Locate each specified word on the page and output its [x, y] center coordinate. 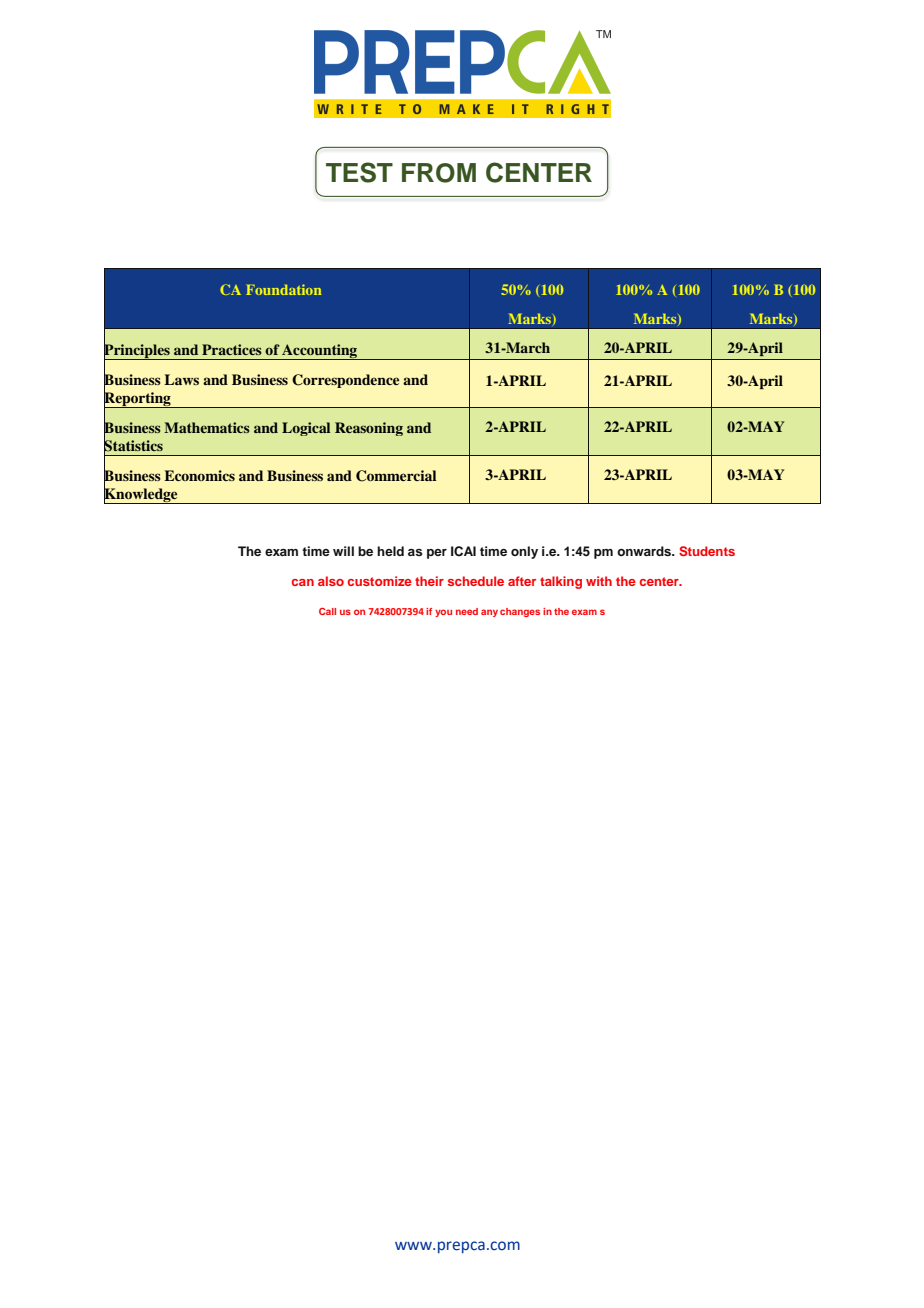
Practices [232, 349]
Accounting [319, 352]
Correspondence [345, 381]
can [303, 582]
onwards [645, 551]
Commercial [396, 476]
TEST [359, 172]
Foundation [283, 289]
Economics [199, 475]
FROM [439, 173]
